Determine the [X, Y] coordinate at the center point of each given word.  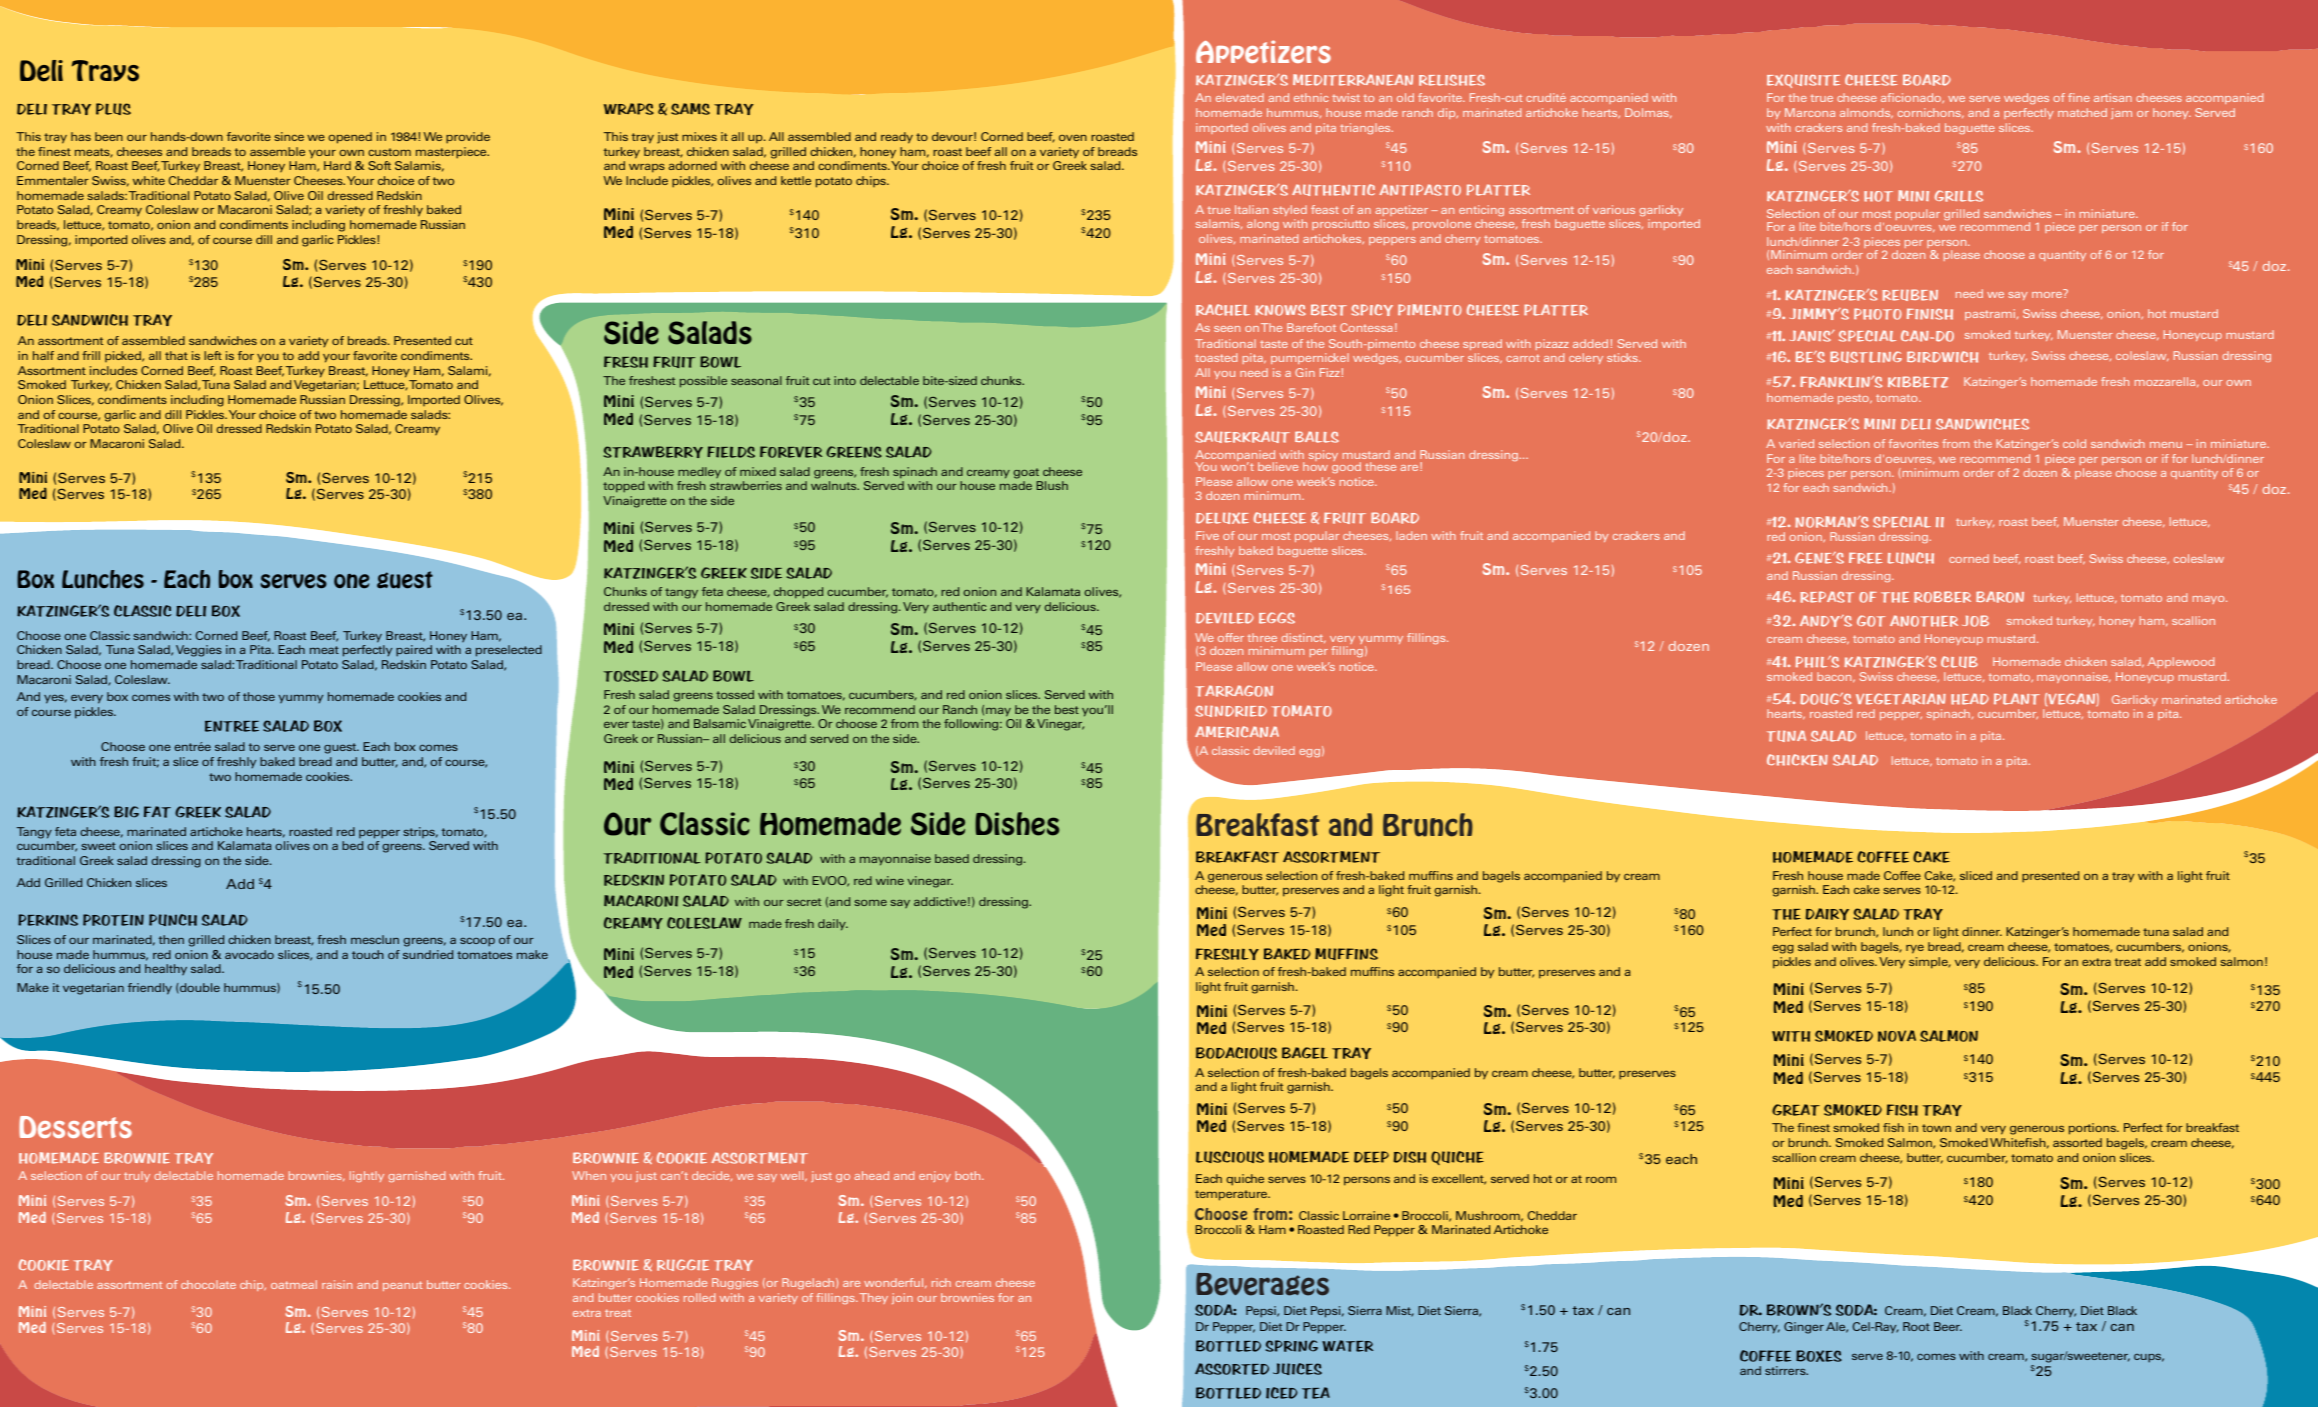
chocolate [208, 1284]
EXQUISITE [1803, 81]
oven [1073, 137]
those [259, 696]
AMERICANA [1237, 732]
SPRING [1292, 1346]
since [289, 136]
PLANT [2017, 699]
